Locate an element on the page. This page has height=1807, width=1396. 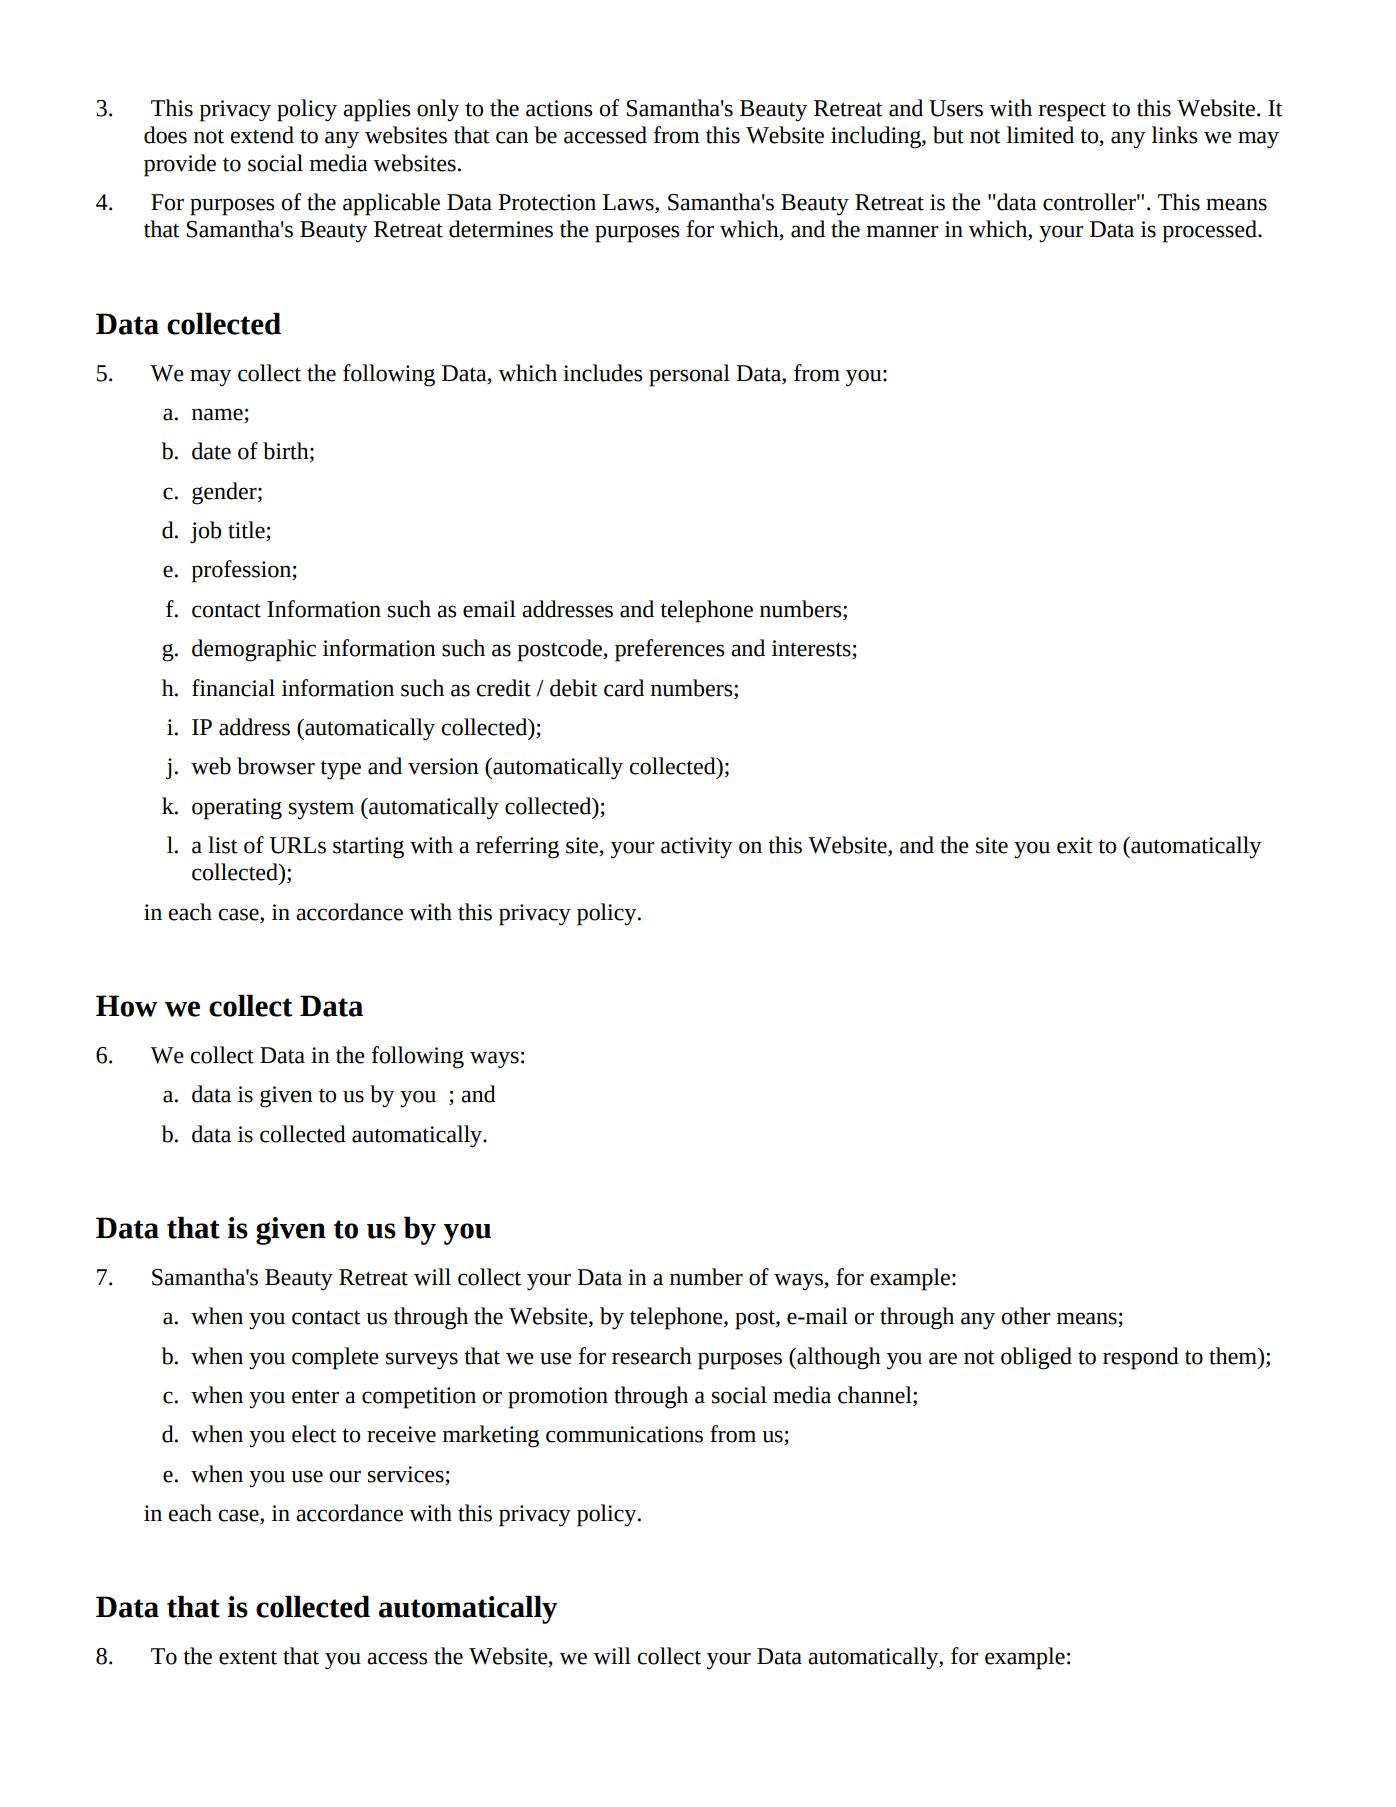
list is located at coordinates (223, 845).
